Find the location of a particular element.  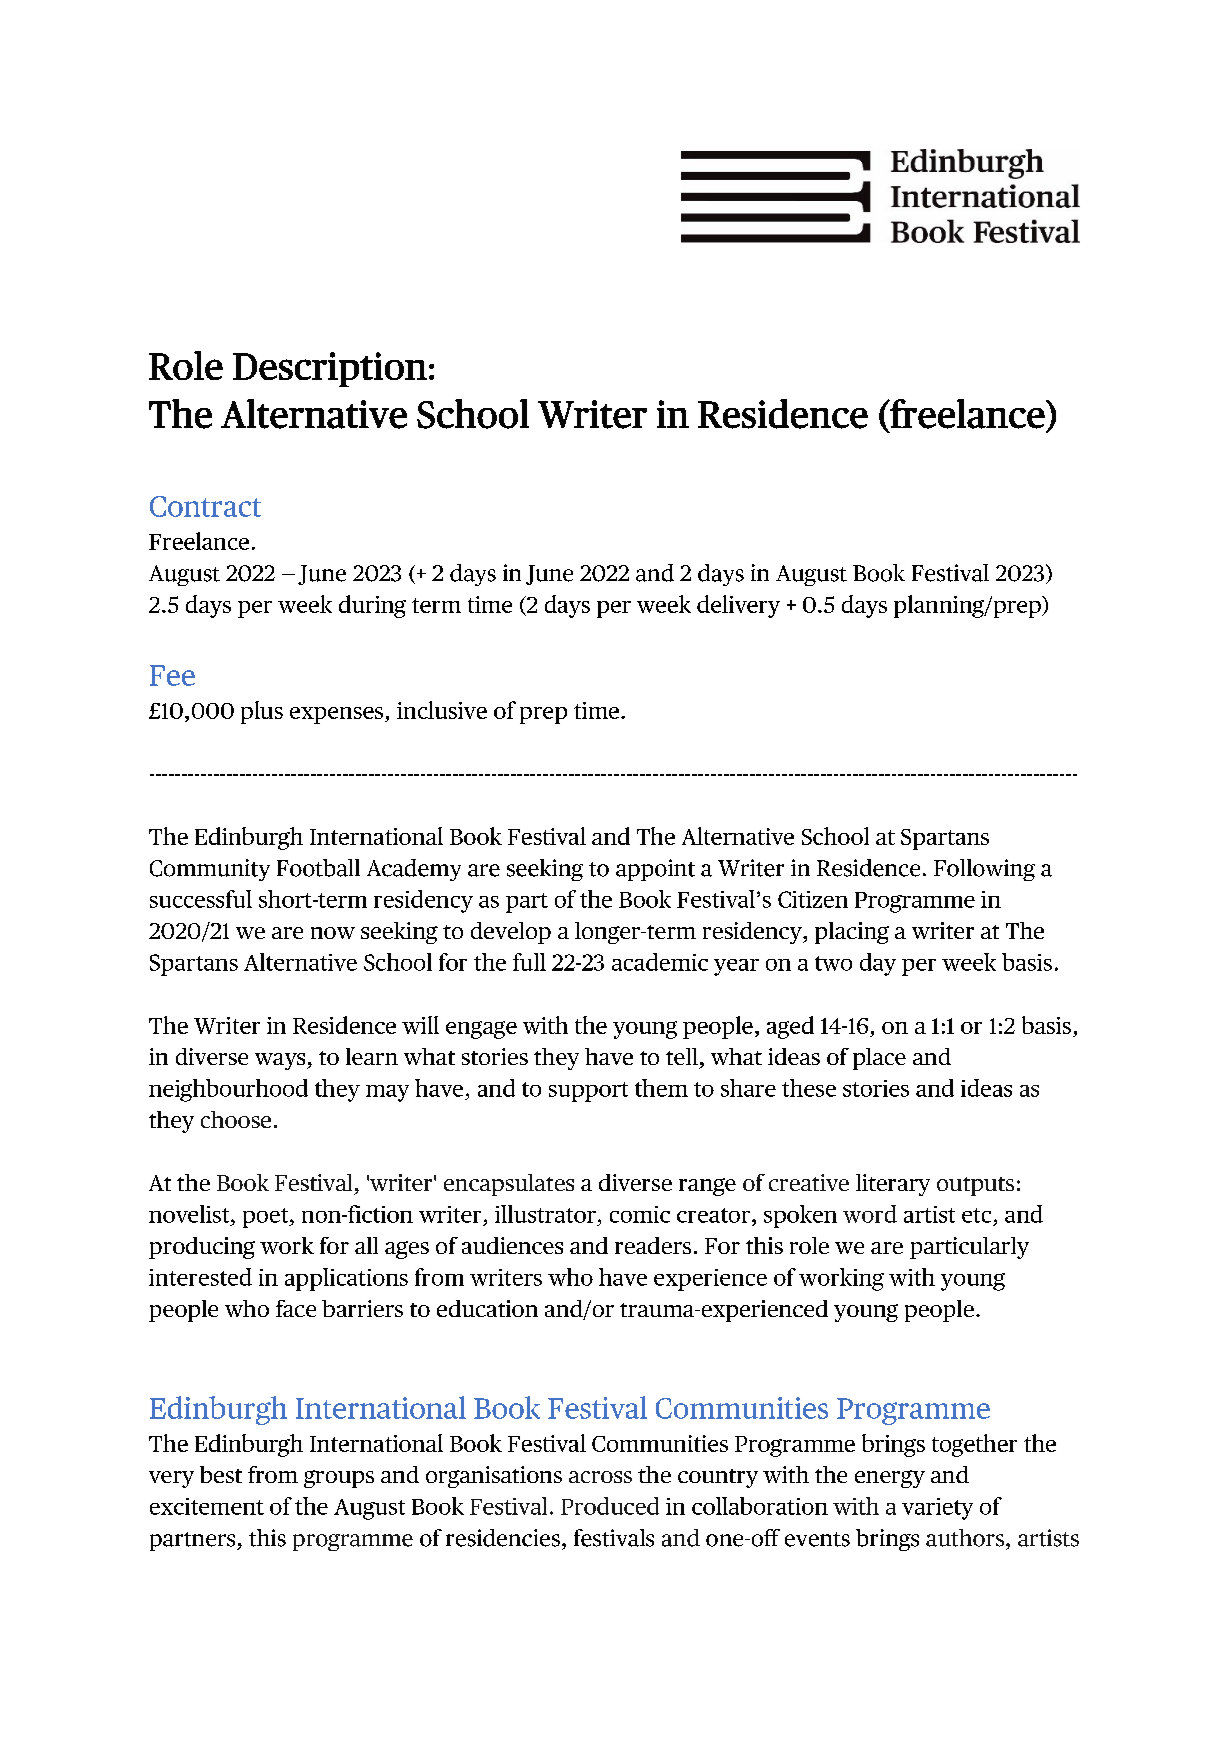

Description is located at coordinates (330, 369).
